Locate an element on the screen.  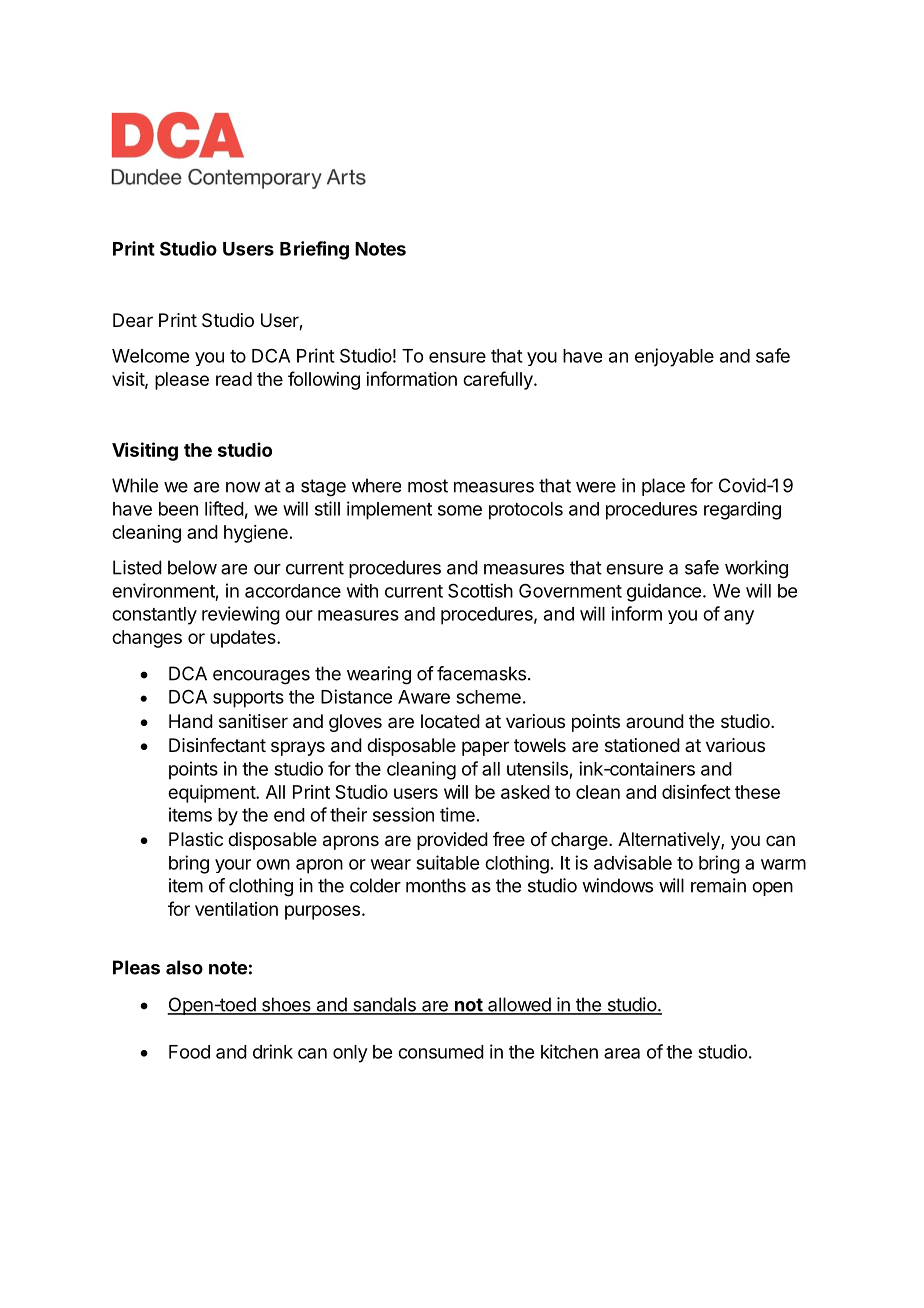
any is located at coordinates (739, 617).
